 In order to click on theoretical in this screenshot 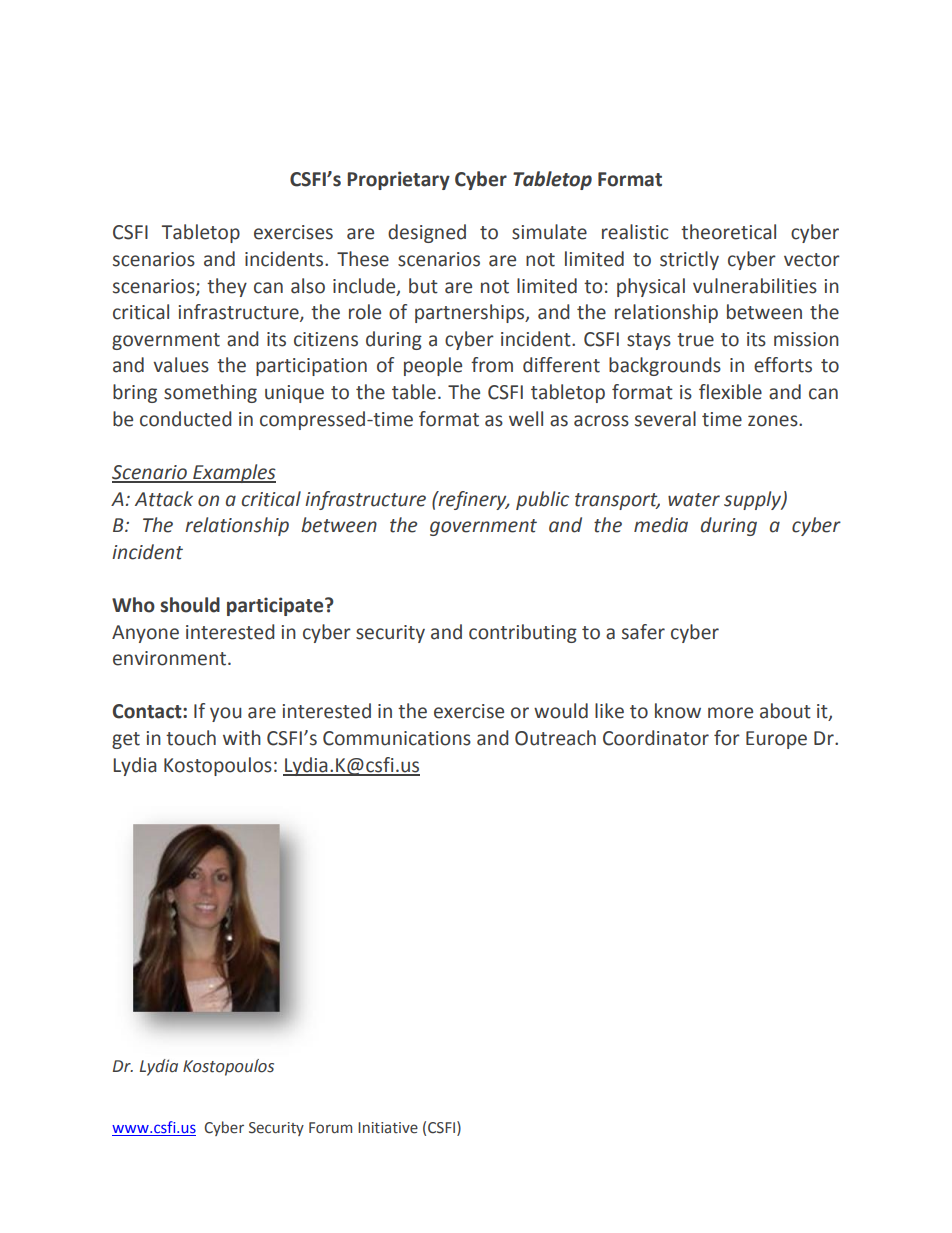, I will do `click(728, 232)`.
